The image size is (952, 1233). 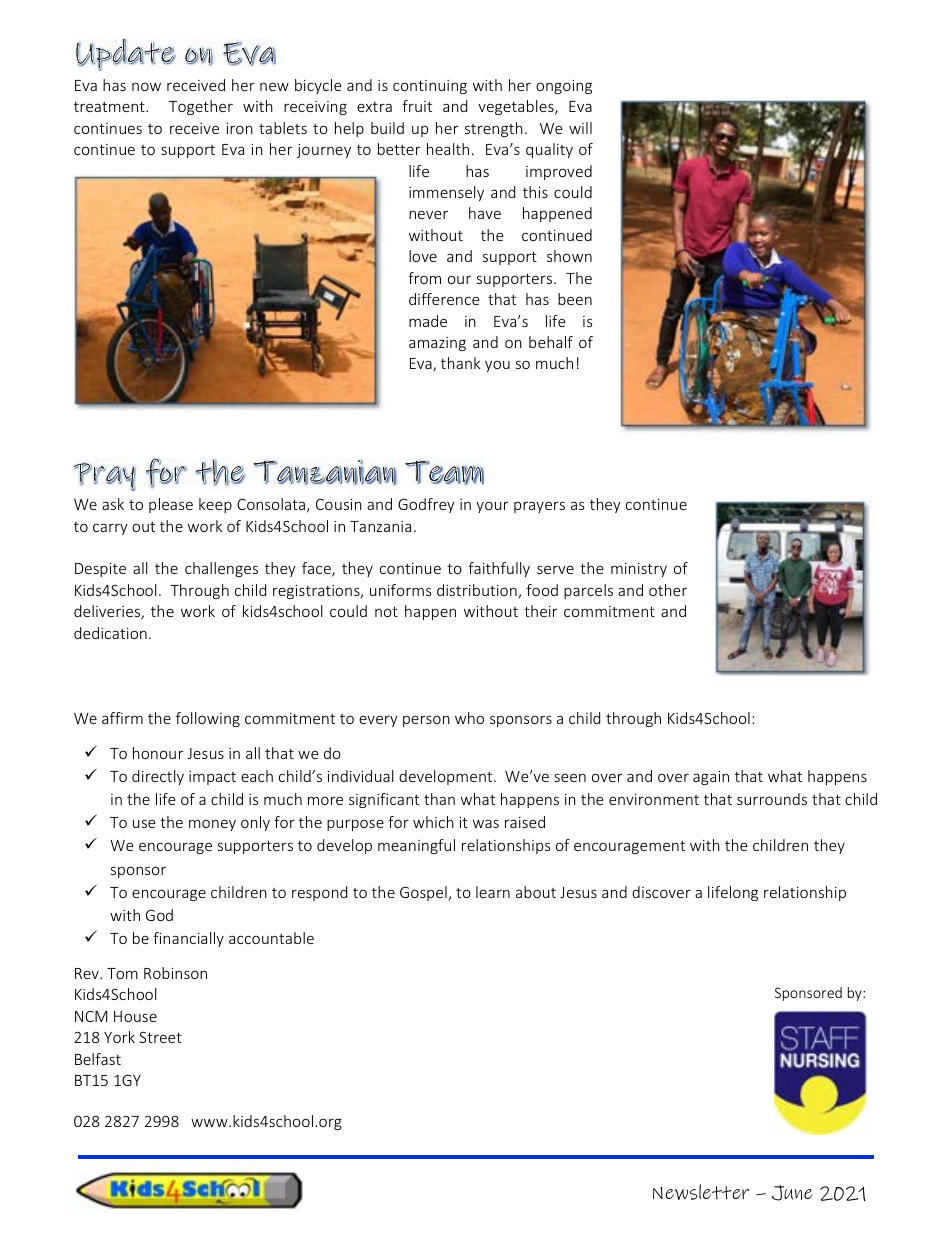 I want to click on Belfast, so click(x=98, y=1059).
